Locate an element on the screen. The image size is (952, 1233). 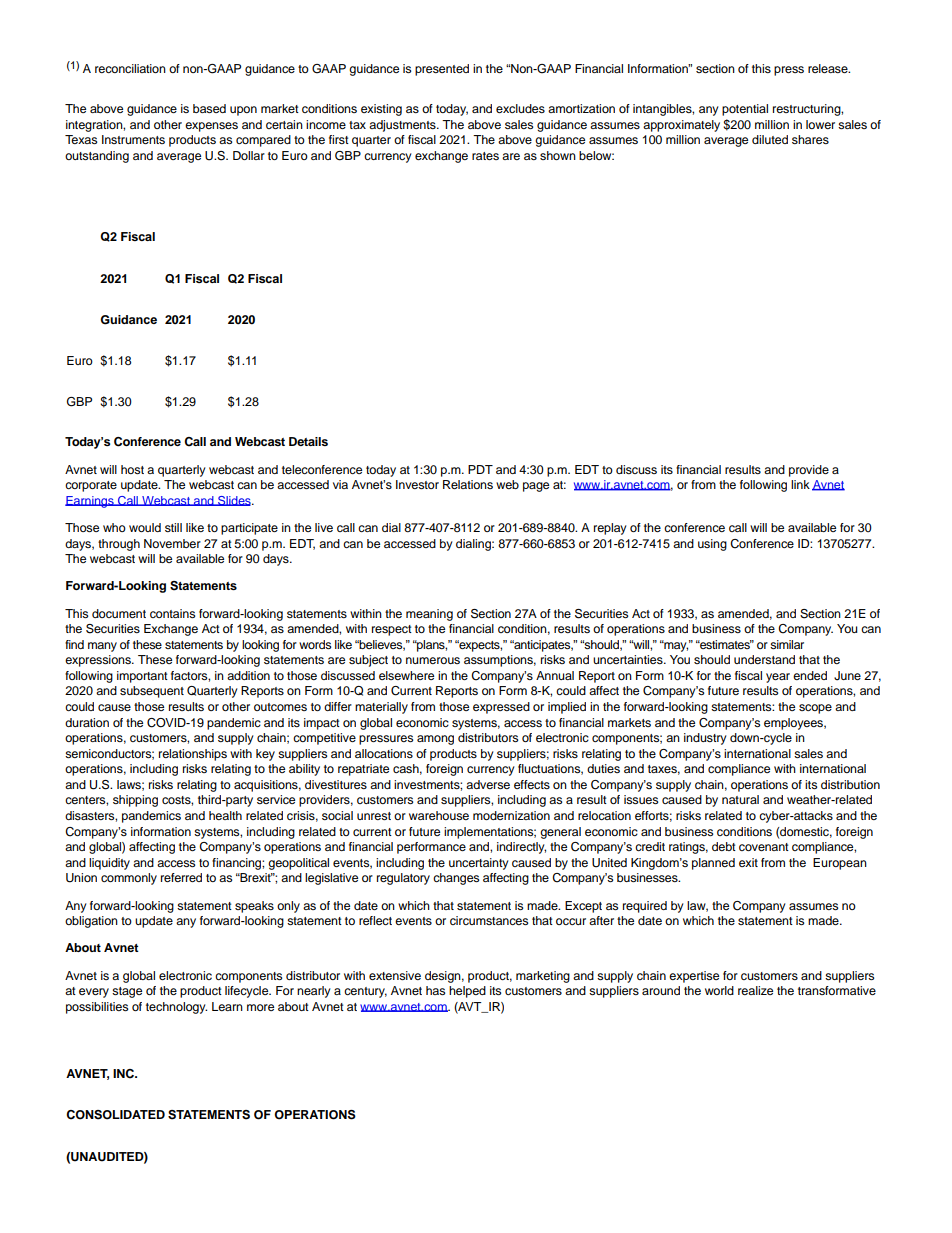
stage is located at coordinates (127, 992).
